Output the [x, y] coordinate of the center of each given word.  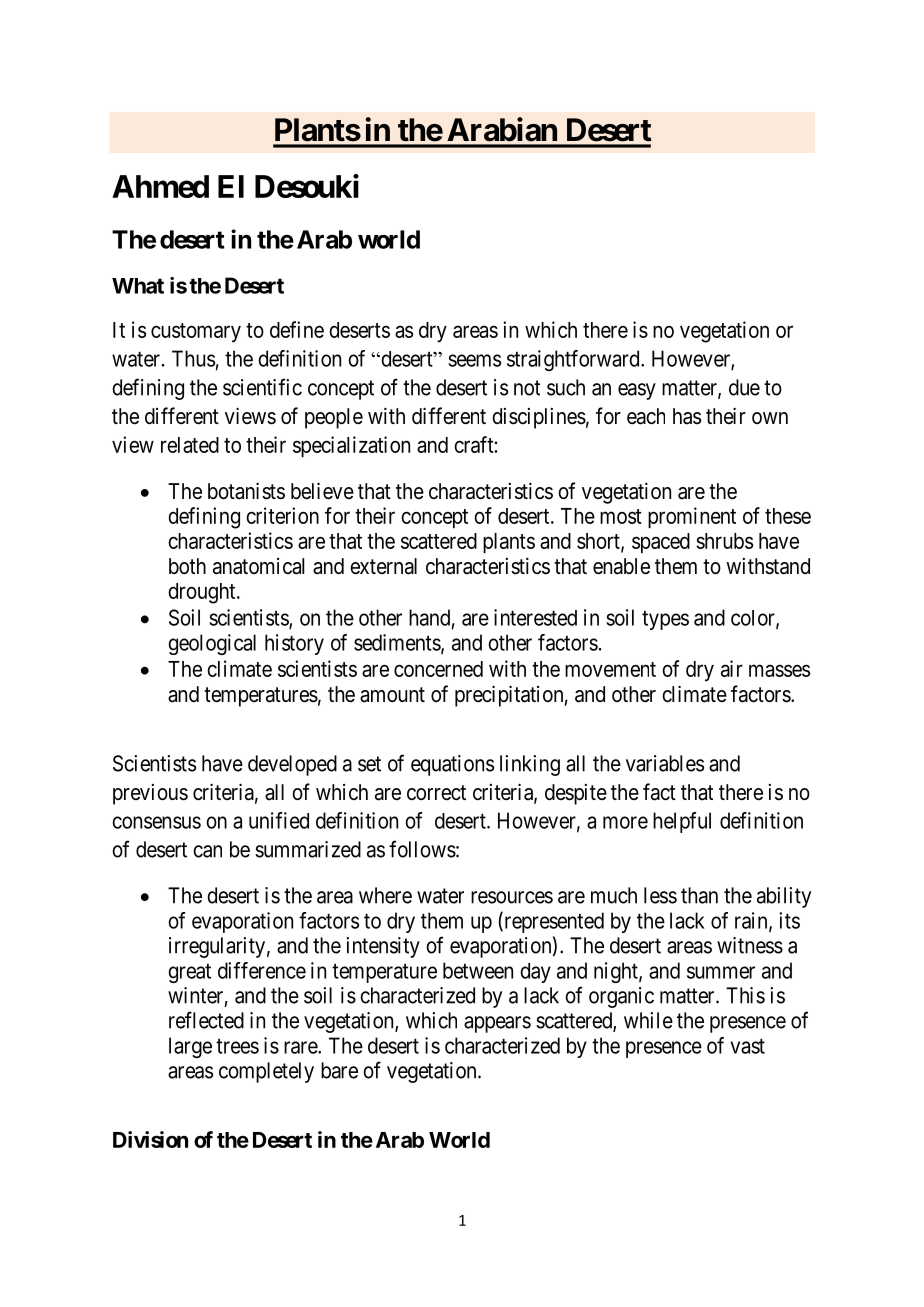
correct [436, 793]
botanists [246, 491]
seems [475, 360]
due [744, 387]
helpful [682, 822]
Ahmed [160, 186]
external [383, 566]
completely [266, 1072]
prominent [692, 517]
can [207, 851]
